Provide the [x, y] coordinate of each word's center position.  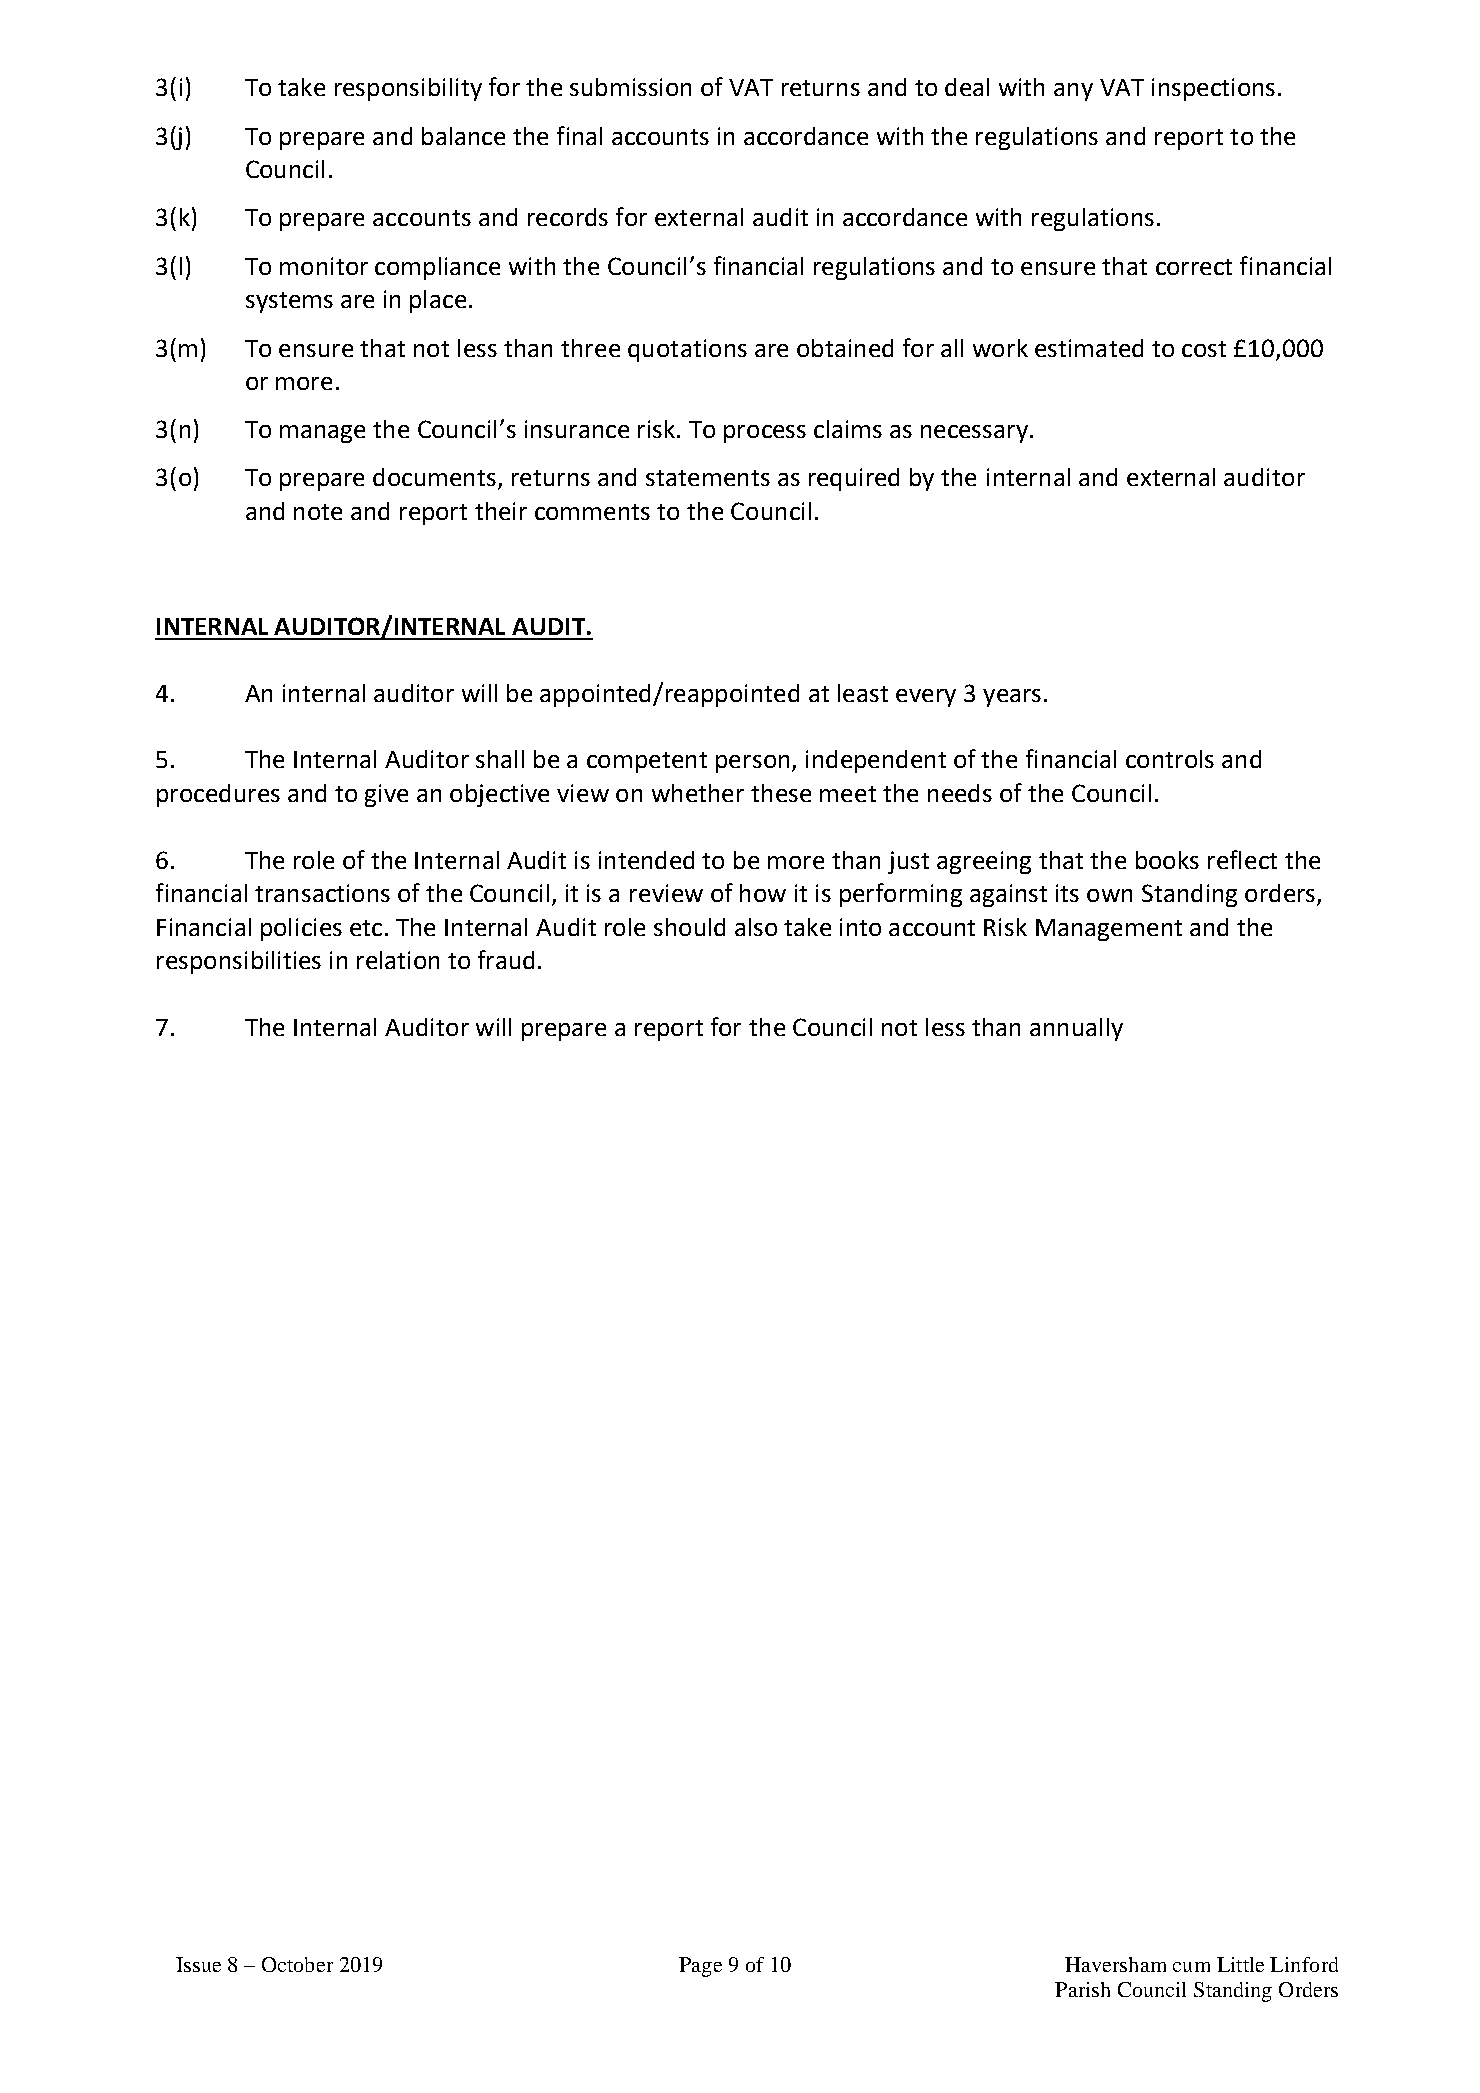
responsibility [408, 89]
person [752, 764]
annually [1076, 1029]
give [386, 795]
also [756, 927]
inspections [1213, 89]
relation [398, 960]
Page [700, 1967]
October [297, 1964]
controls [1170, 759]
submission [630, 87]
